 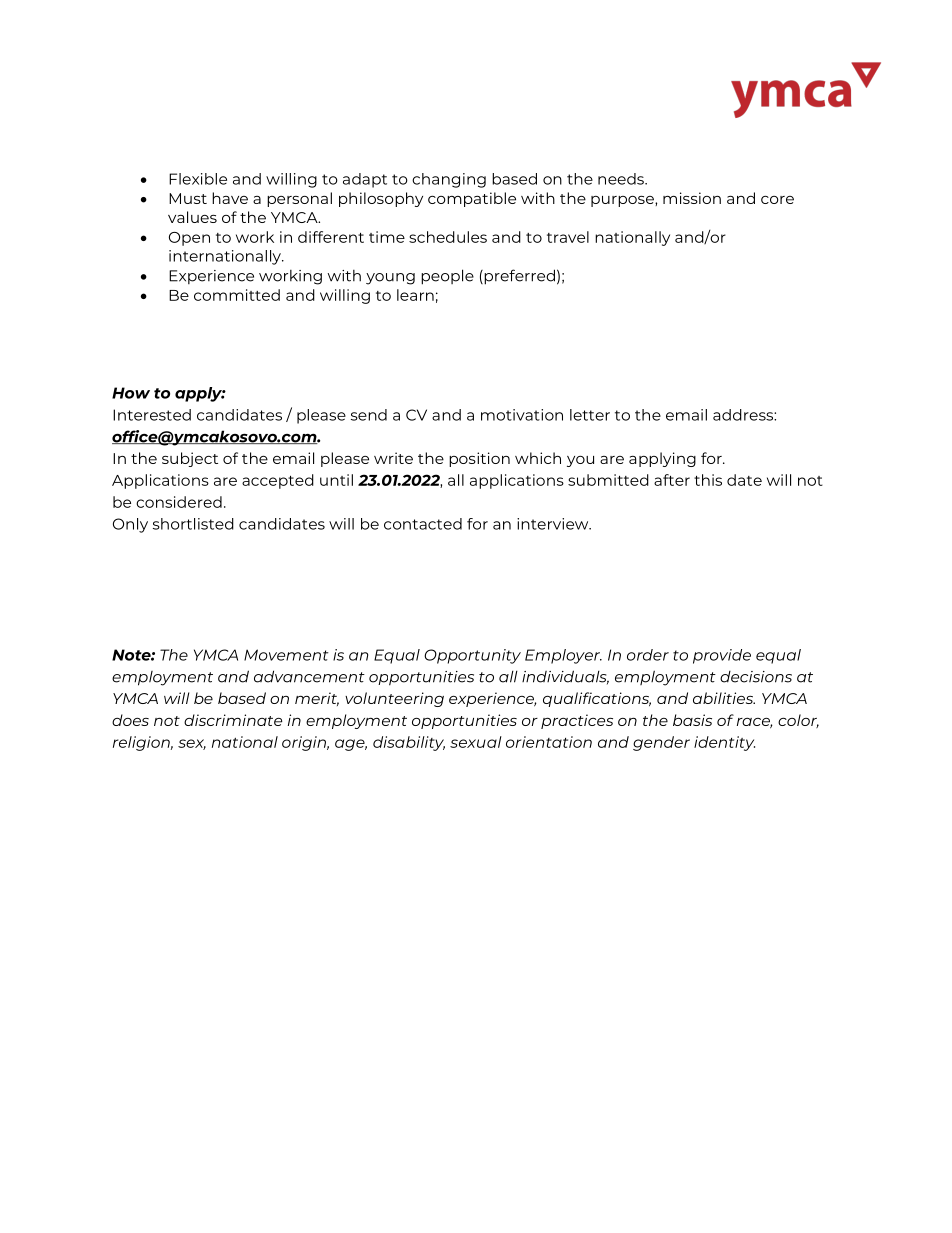 I want to click on sexual, so click(x=476, y=742).
